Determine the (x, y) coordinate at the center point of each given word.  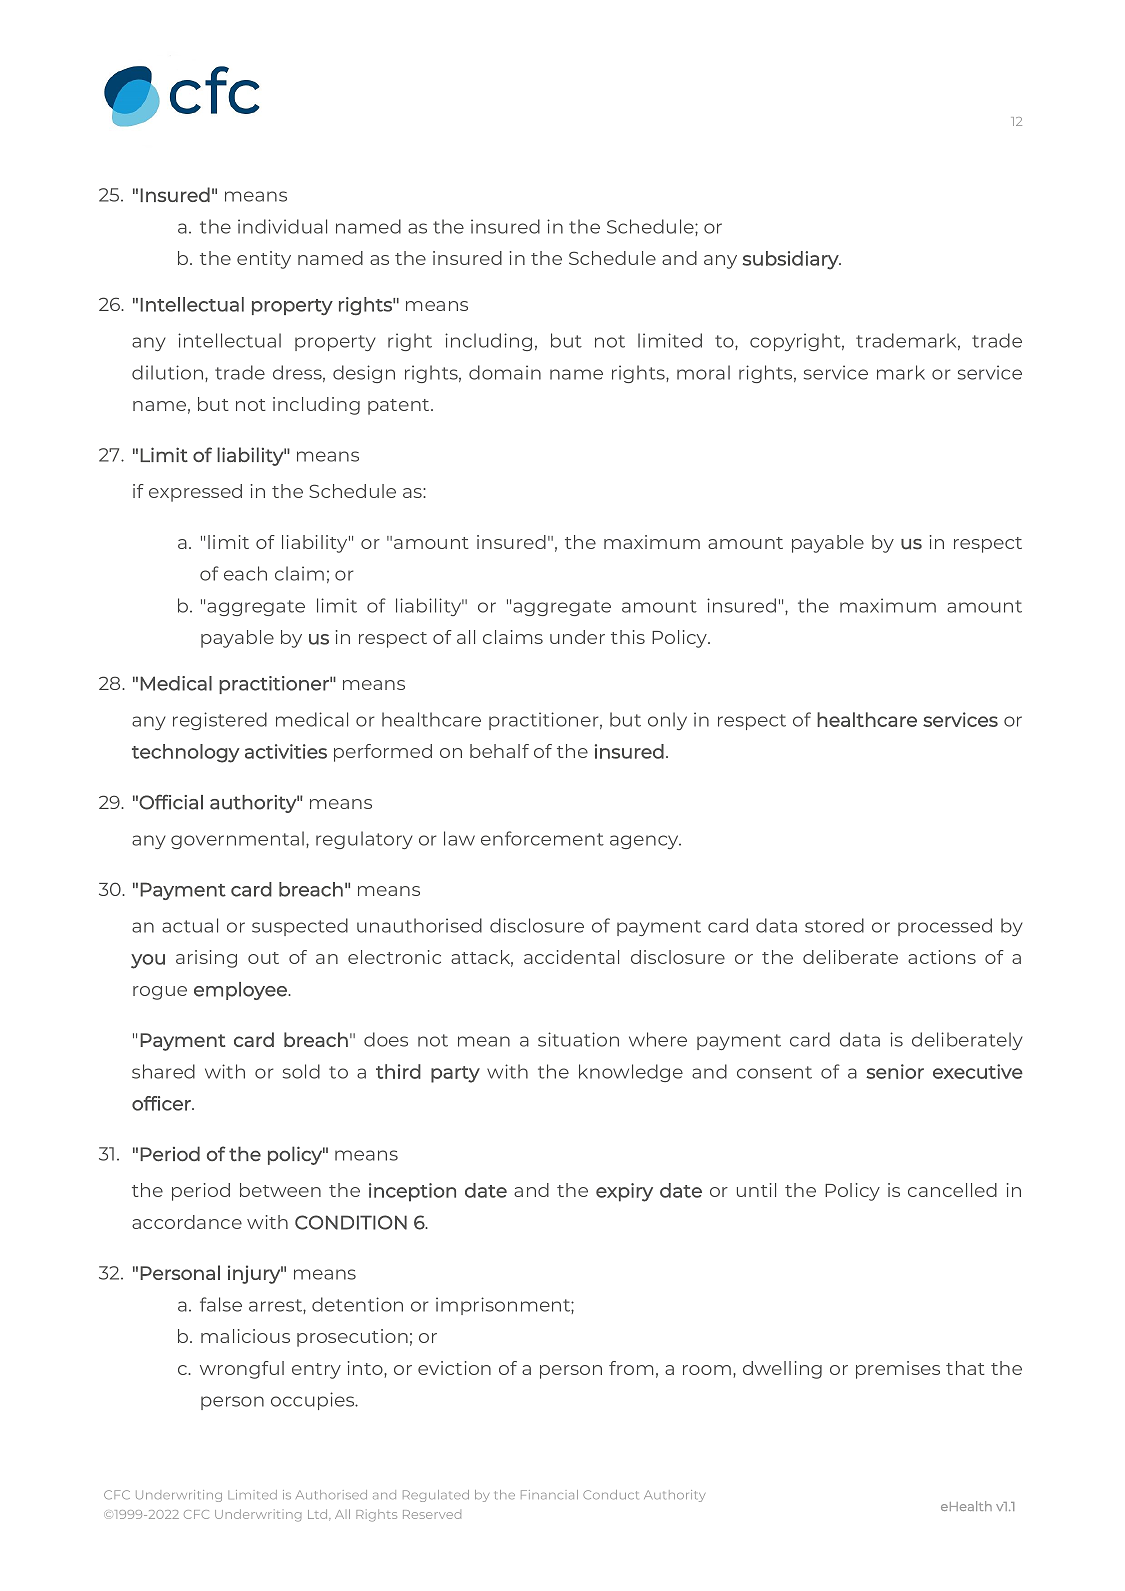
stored (834, 925)
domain (505, 372)
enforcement (542, 838)
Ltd (319, 1515)
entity (264, 260)
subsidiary (792, 260)
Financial (549, 1494)
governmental (239, 840)
